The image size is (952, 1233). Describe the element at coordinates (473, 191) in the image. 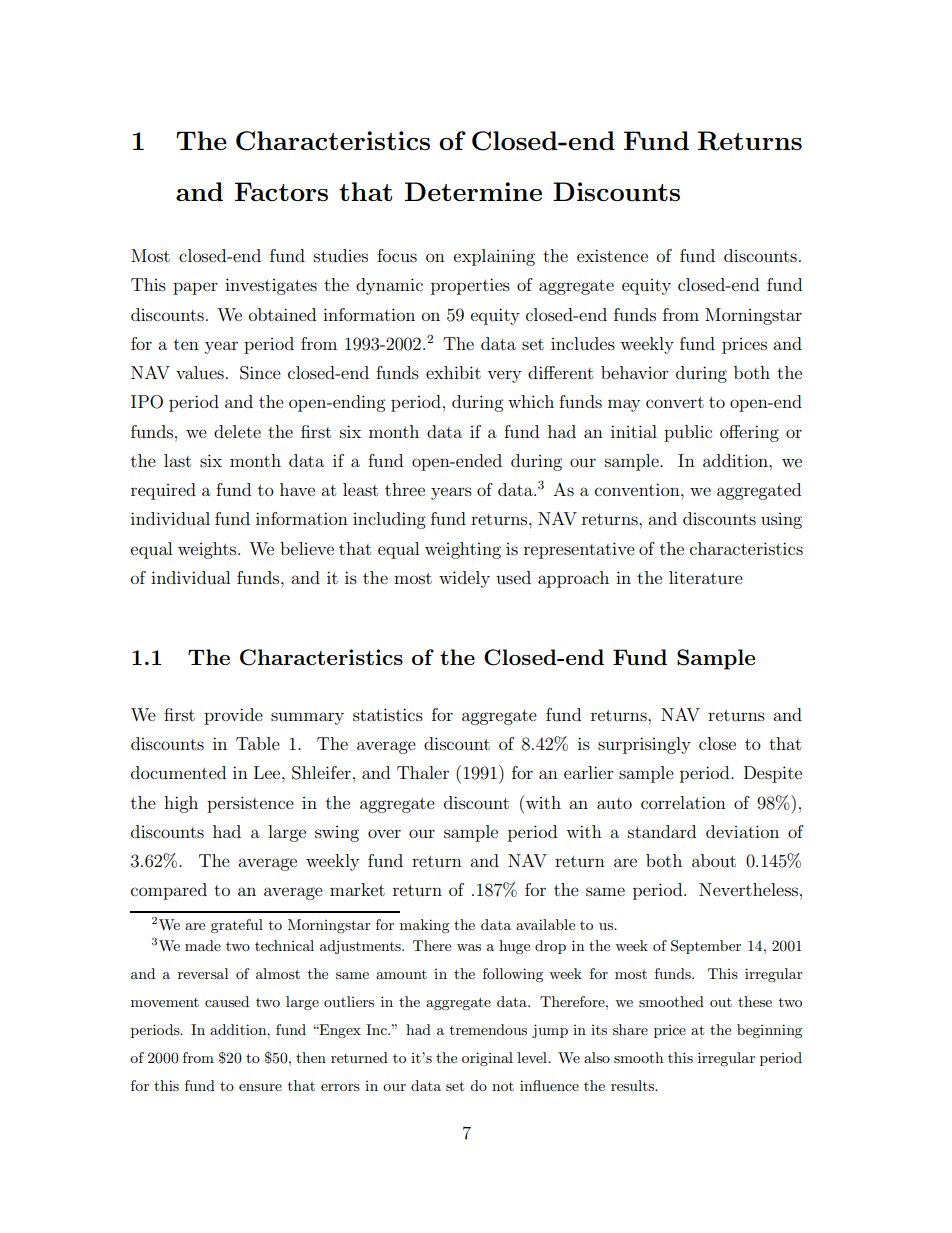

I see `Determine` at that location.
